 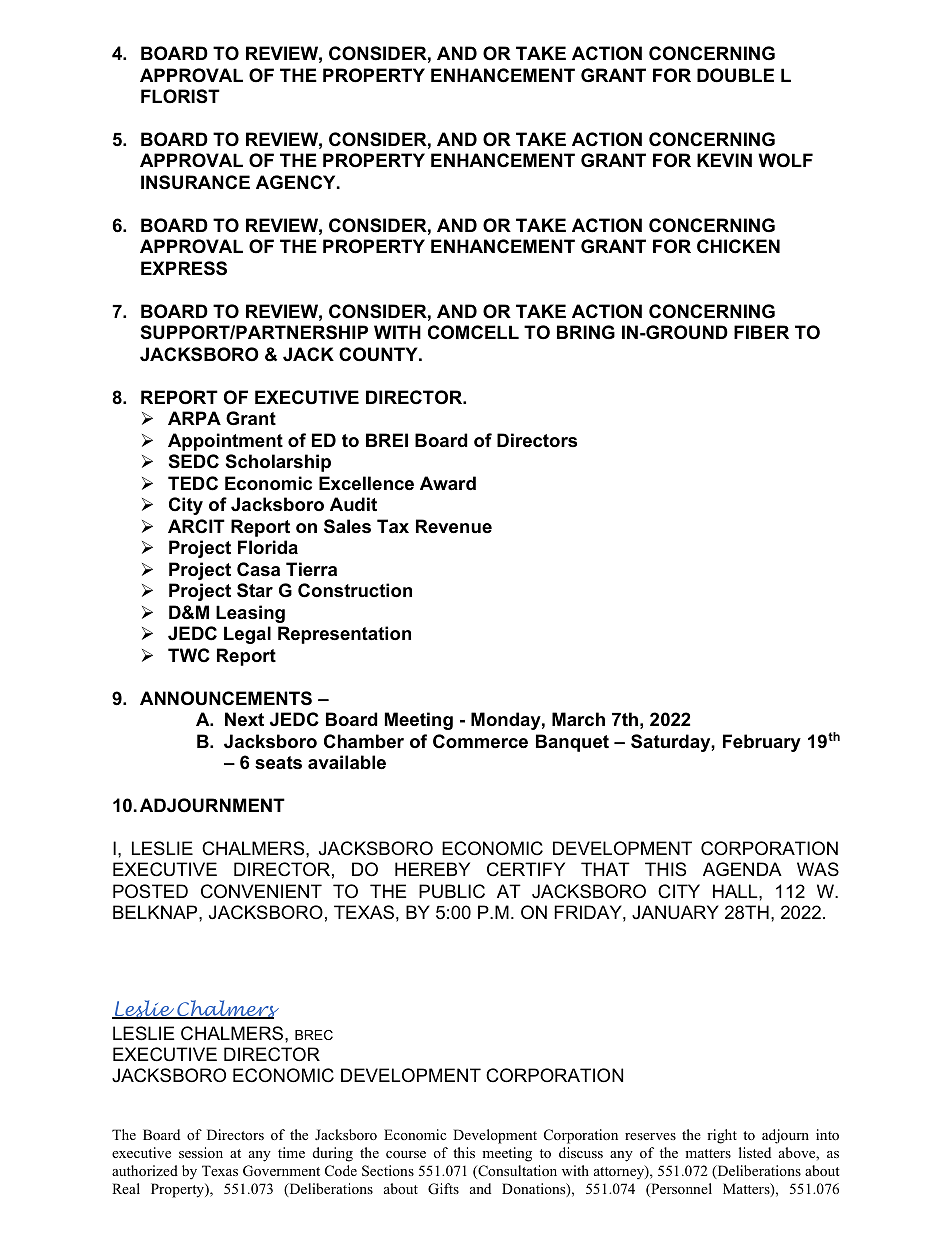 I want to click on DOUBLE, so click(x=735, y=75).
